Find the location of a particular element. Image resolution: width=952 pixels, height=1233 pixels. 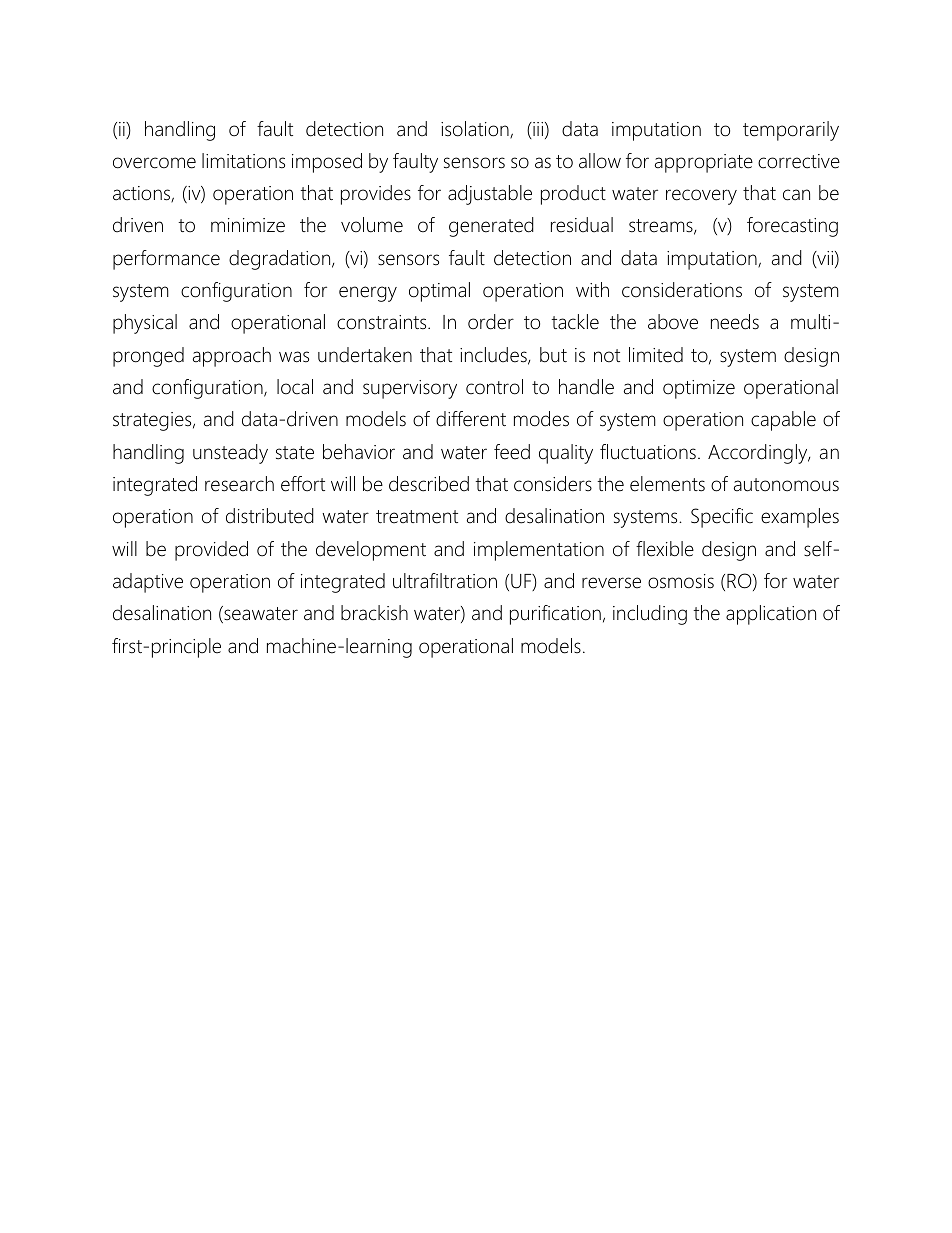

ultrafiltration is located at coordinates (445, 581).
